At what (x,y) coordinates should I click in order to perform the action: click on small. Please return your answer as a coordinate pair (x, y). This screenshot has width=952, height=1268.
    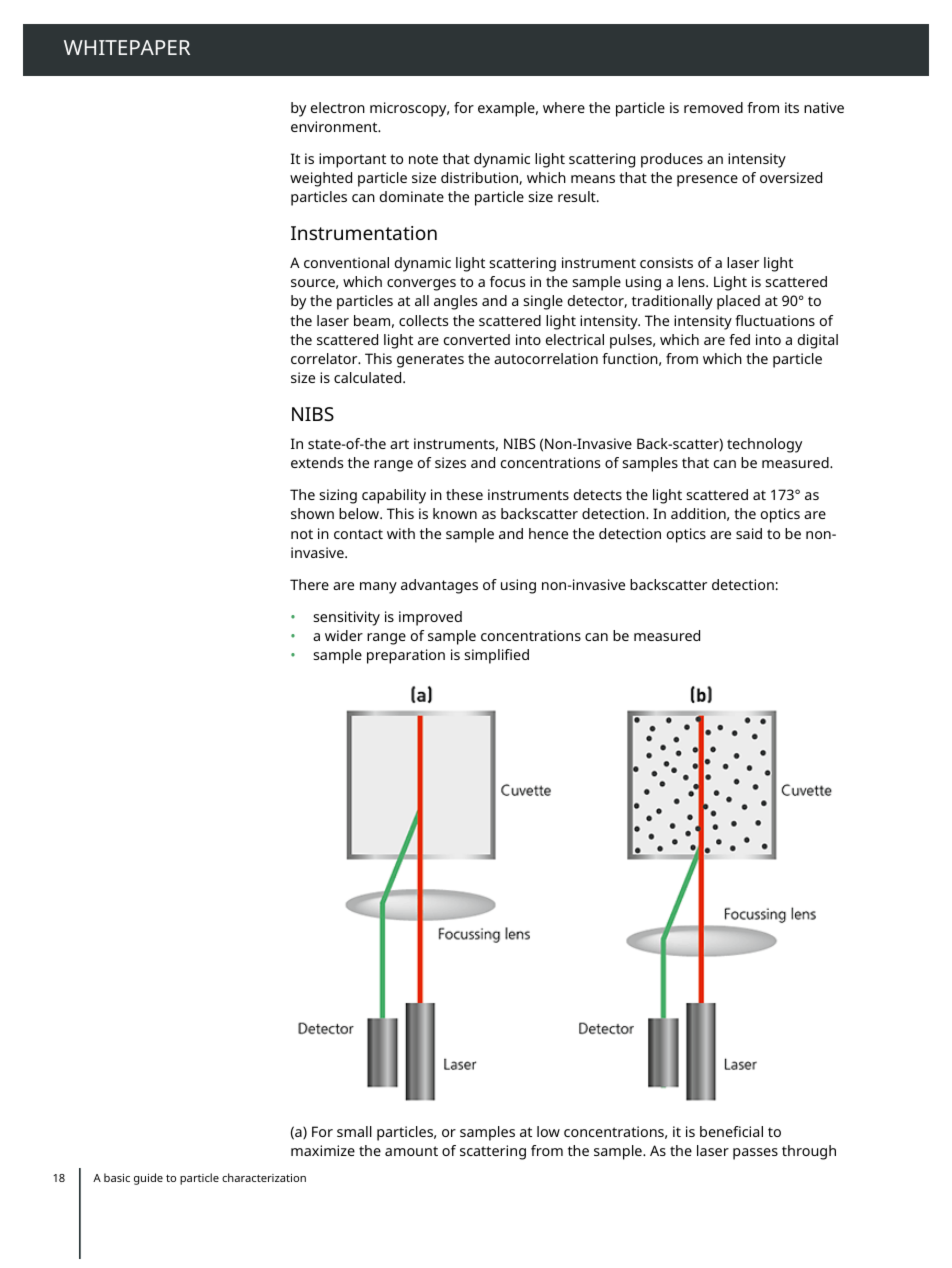
    Looking at the image, I should click on (354, 1131).
